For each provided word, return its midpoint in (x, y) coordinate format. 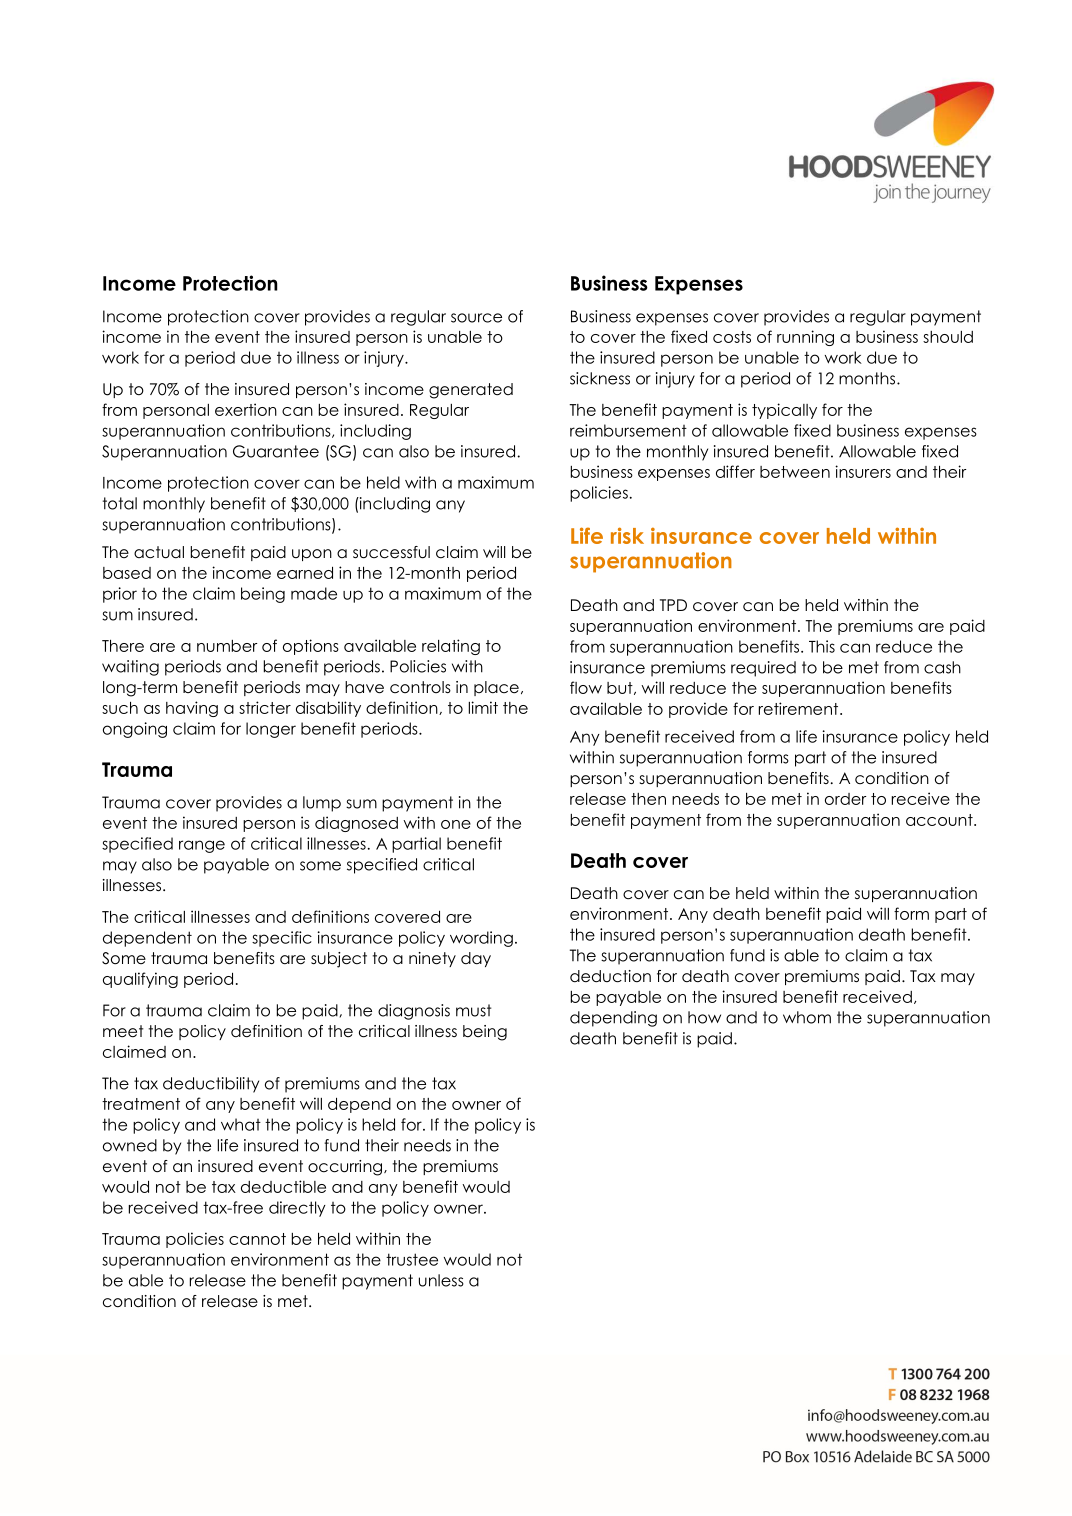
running (805, 338)
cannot (257, 1239)
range (202, 846)
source (476, 318)
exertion (246, 409)
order (845, 799)
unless (441, 1280)
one (456, 824)
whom (807, 1017)
